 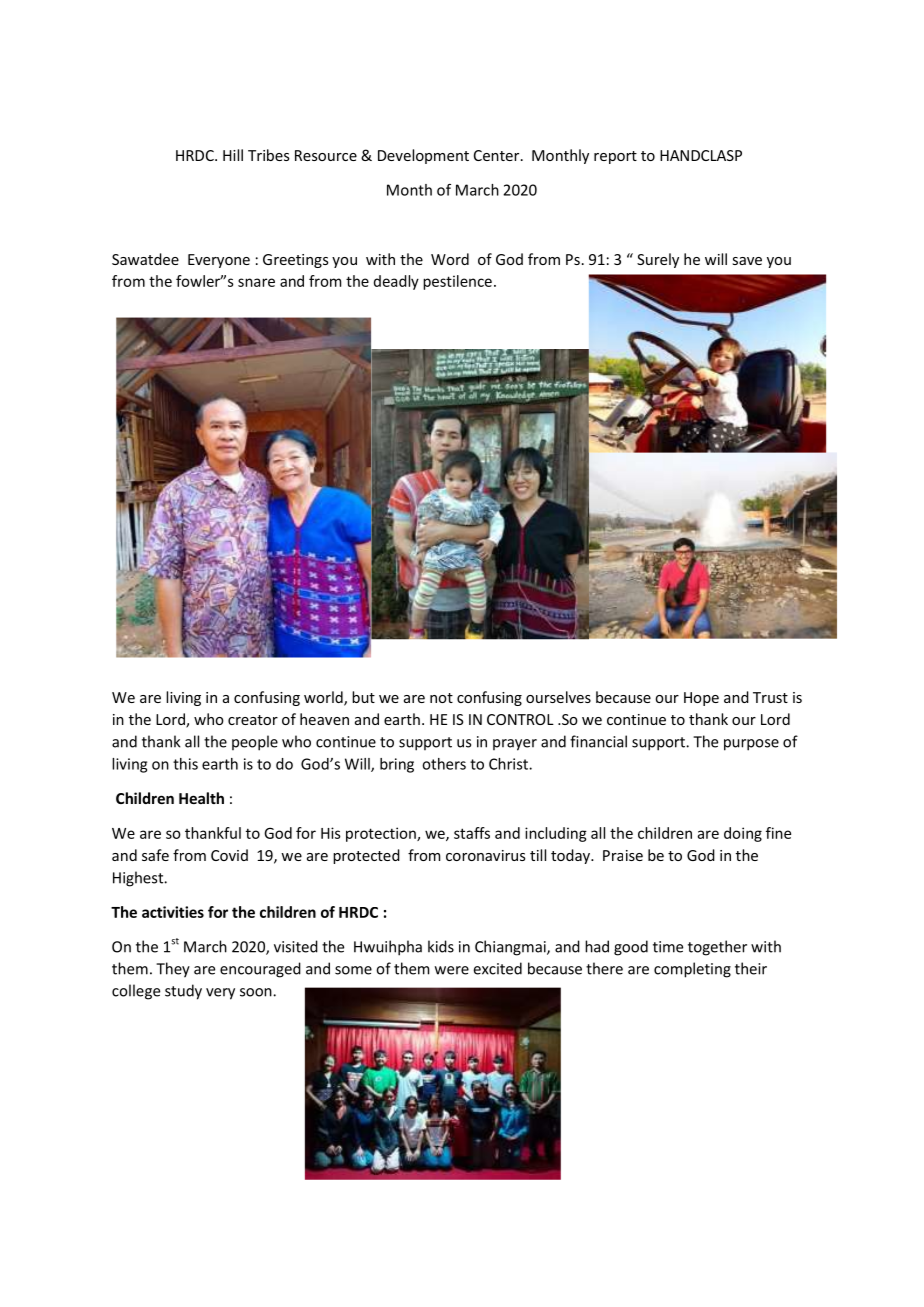 I want to click on Hill, so click(x=233, y=155).
